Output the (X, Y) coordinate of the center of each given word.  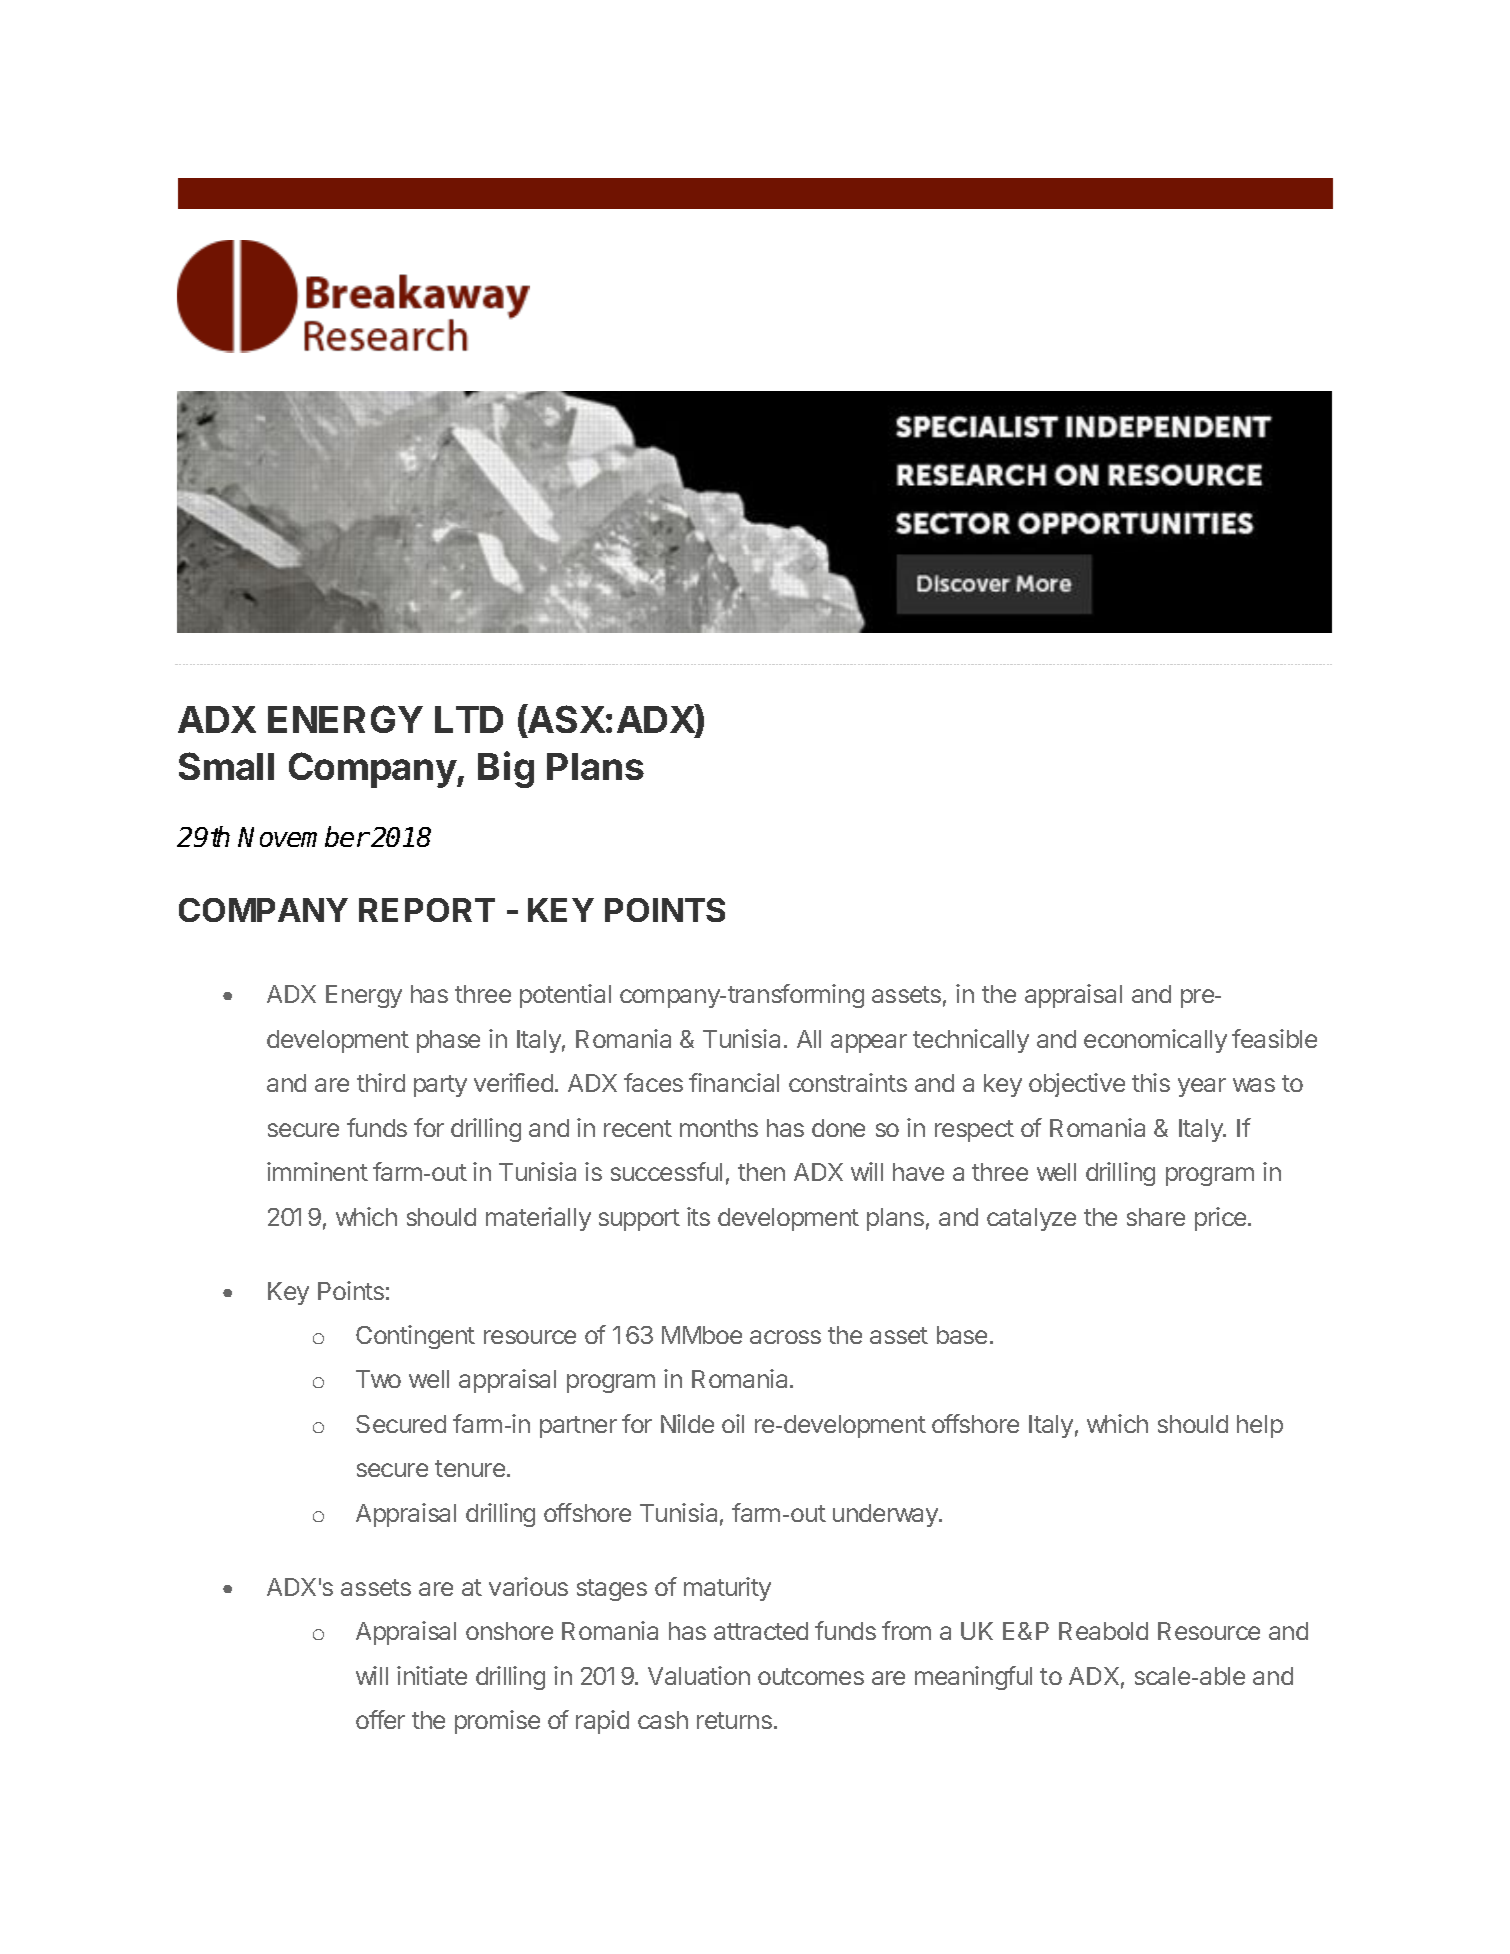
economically (1155, 1041)
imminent (317, 1171)
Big (506, 769)
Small (226, 766)
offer (380, 1719)
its (698, 1216)
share (1156, 1217)
